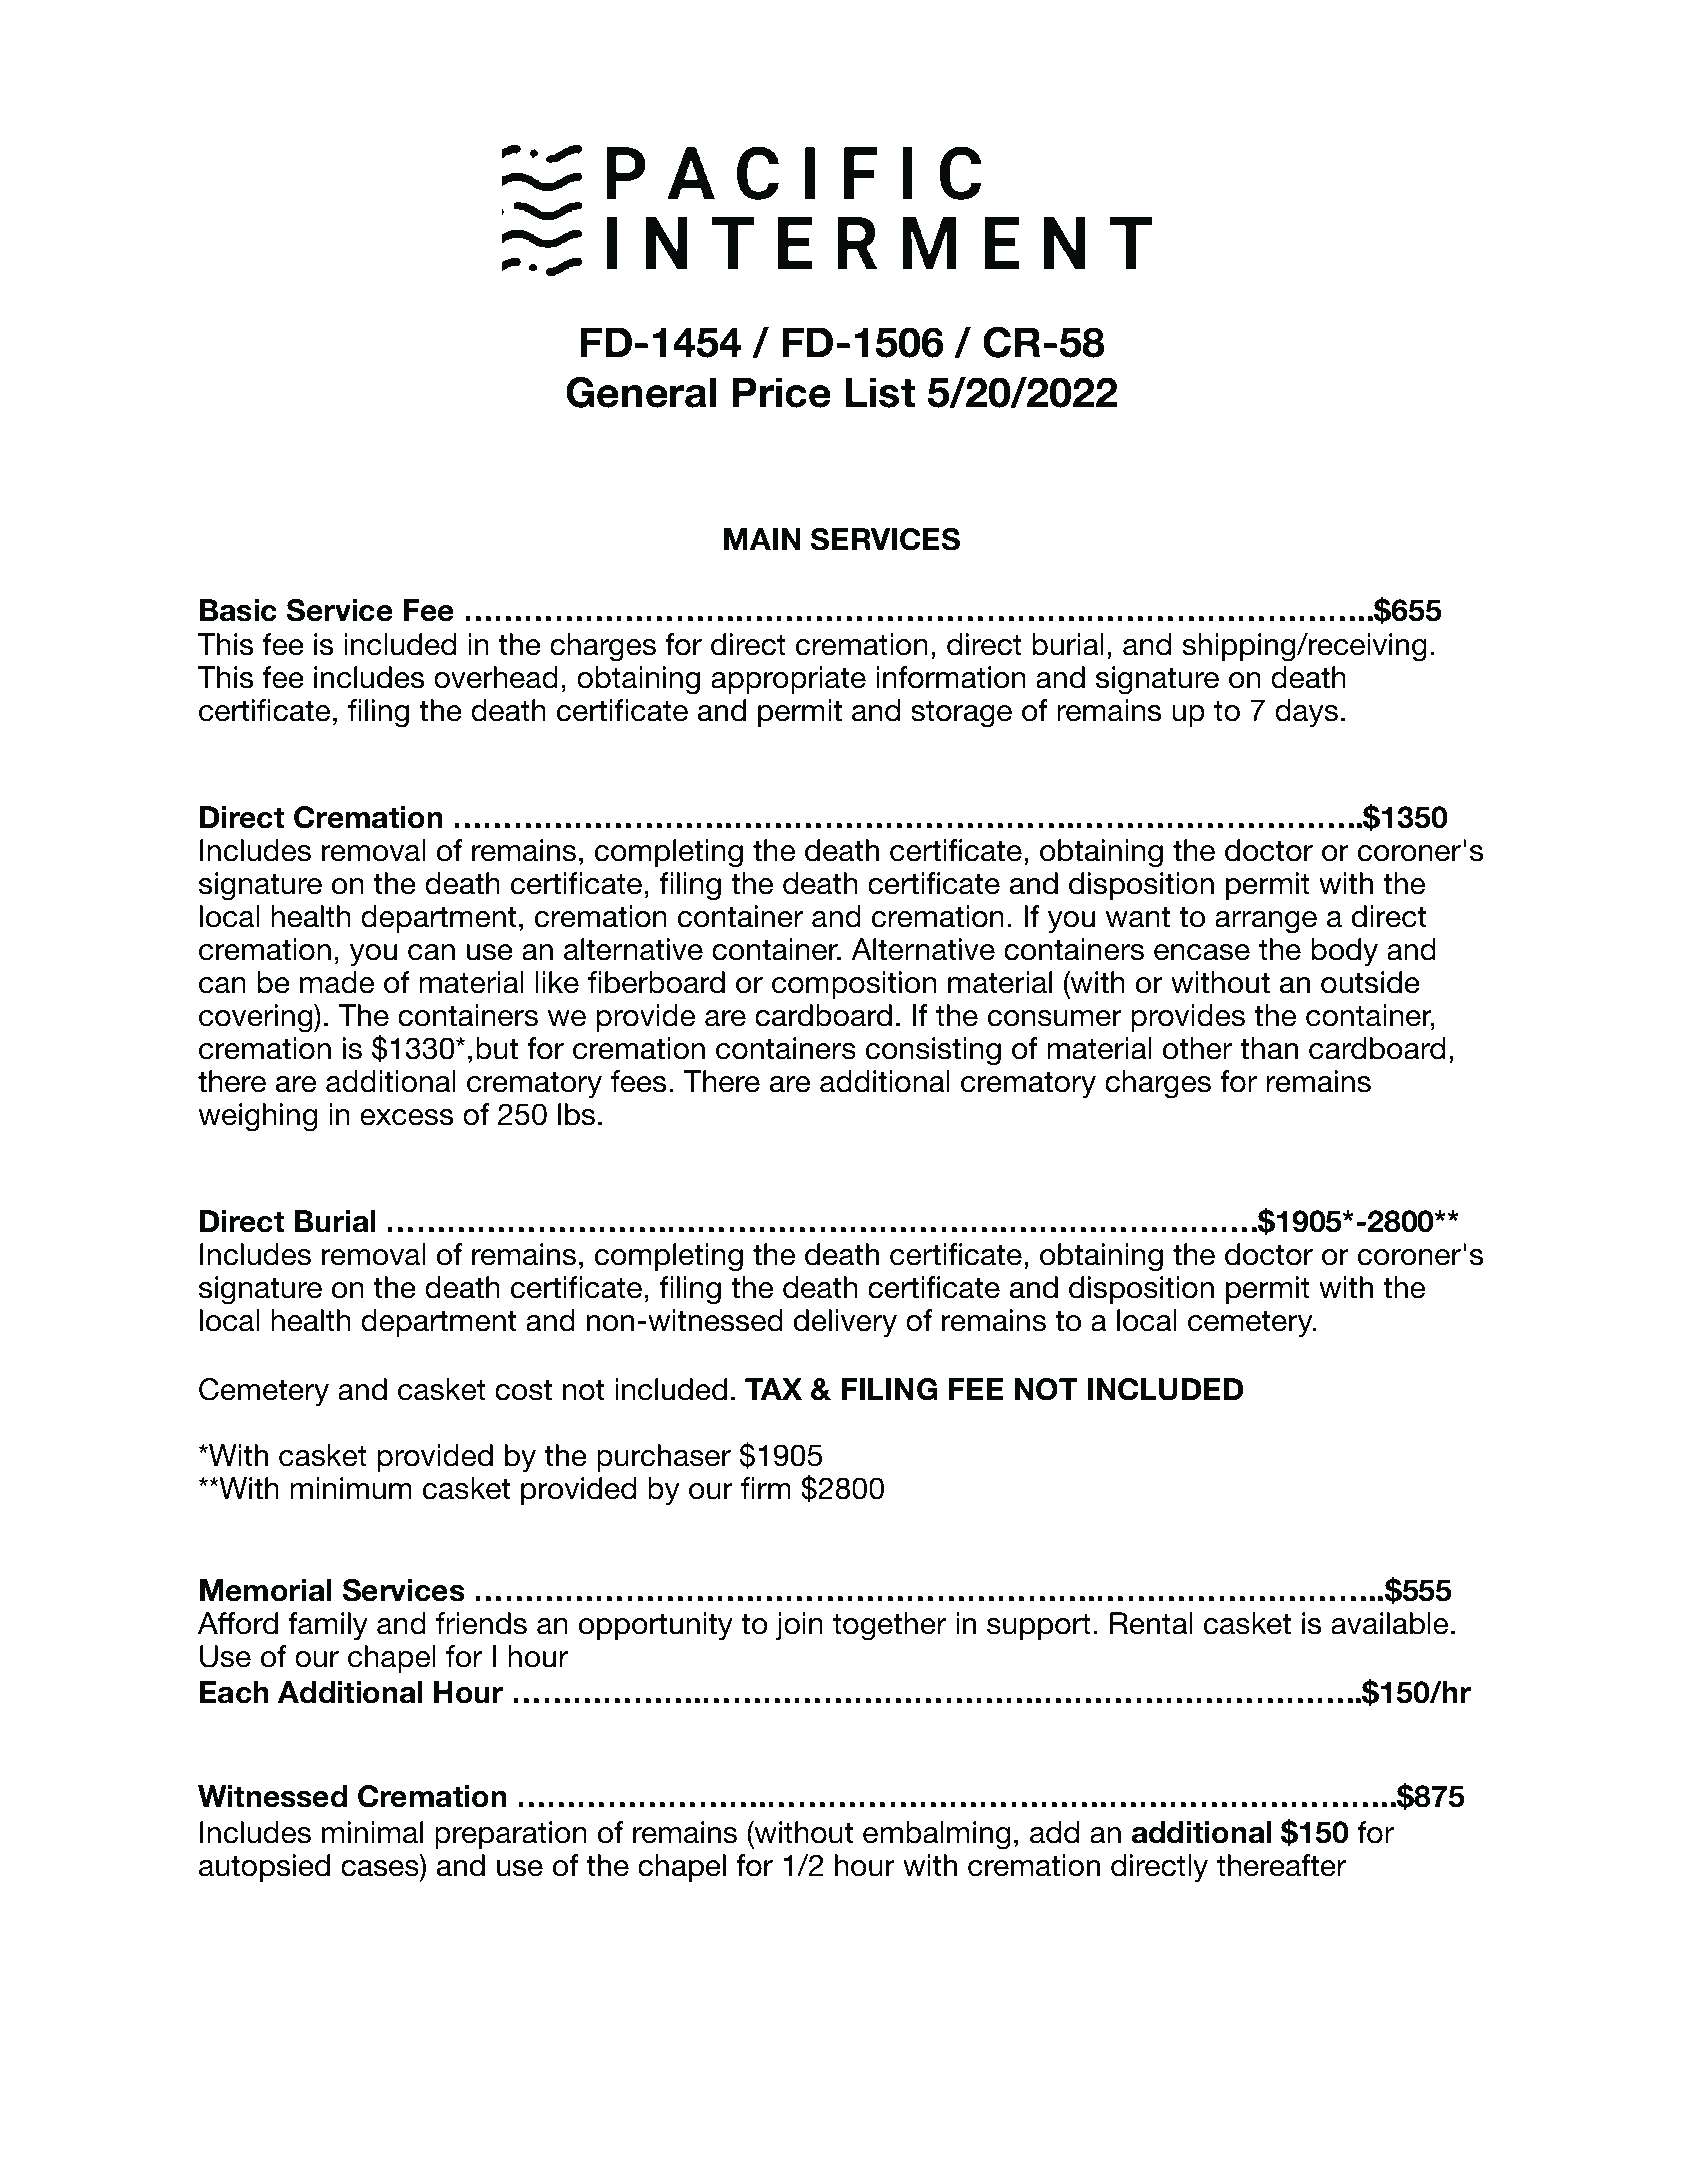  I want to click on TAX, so click(773, 1389).
